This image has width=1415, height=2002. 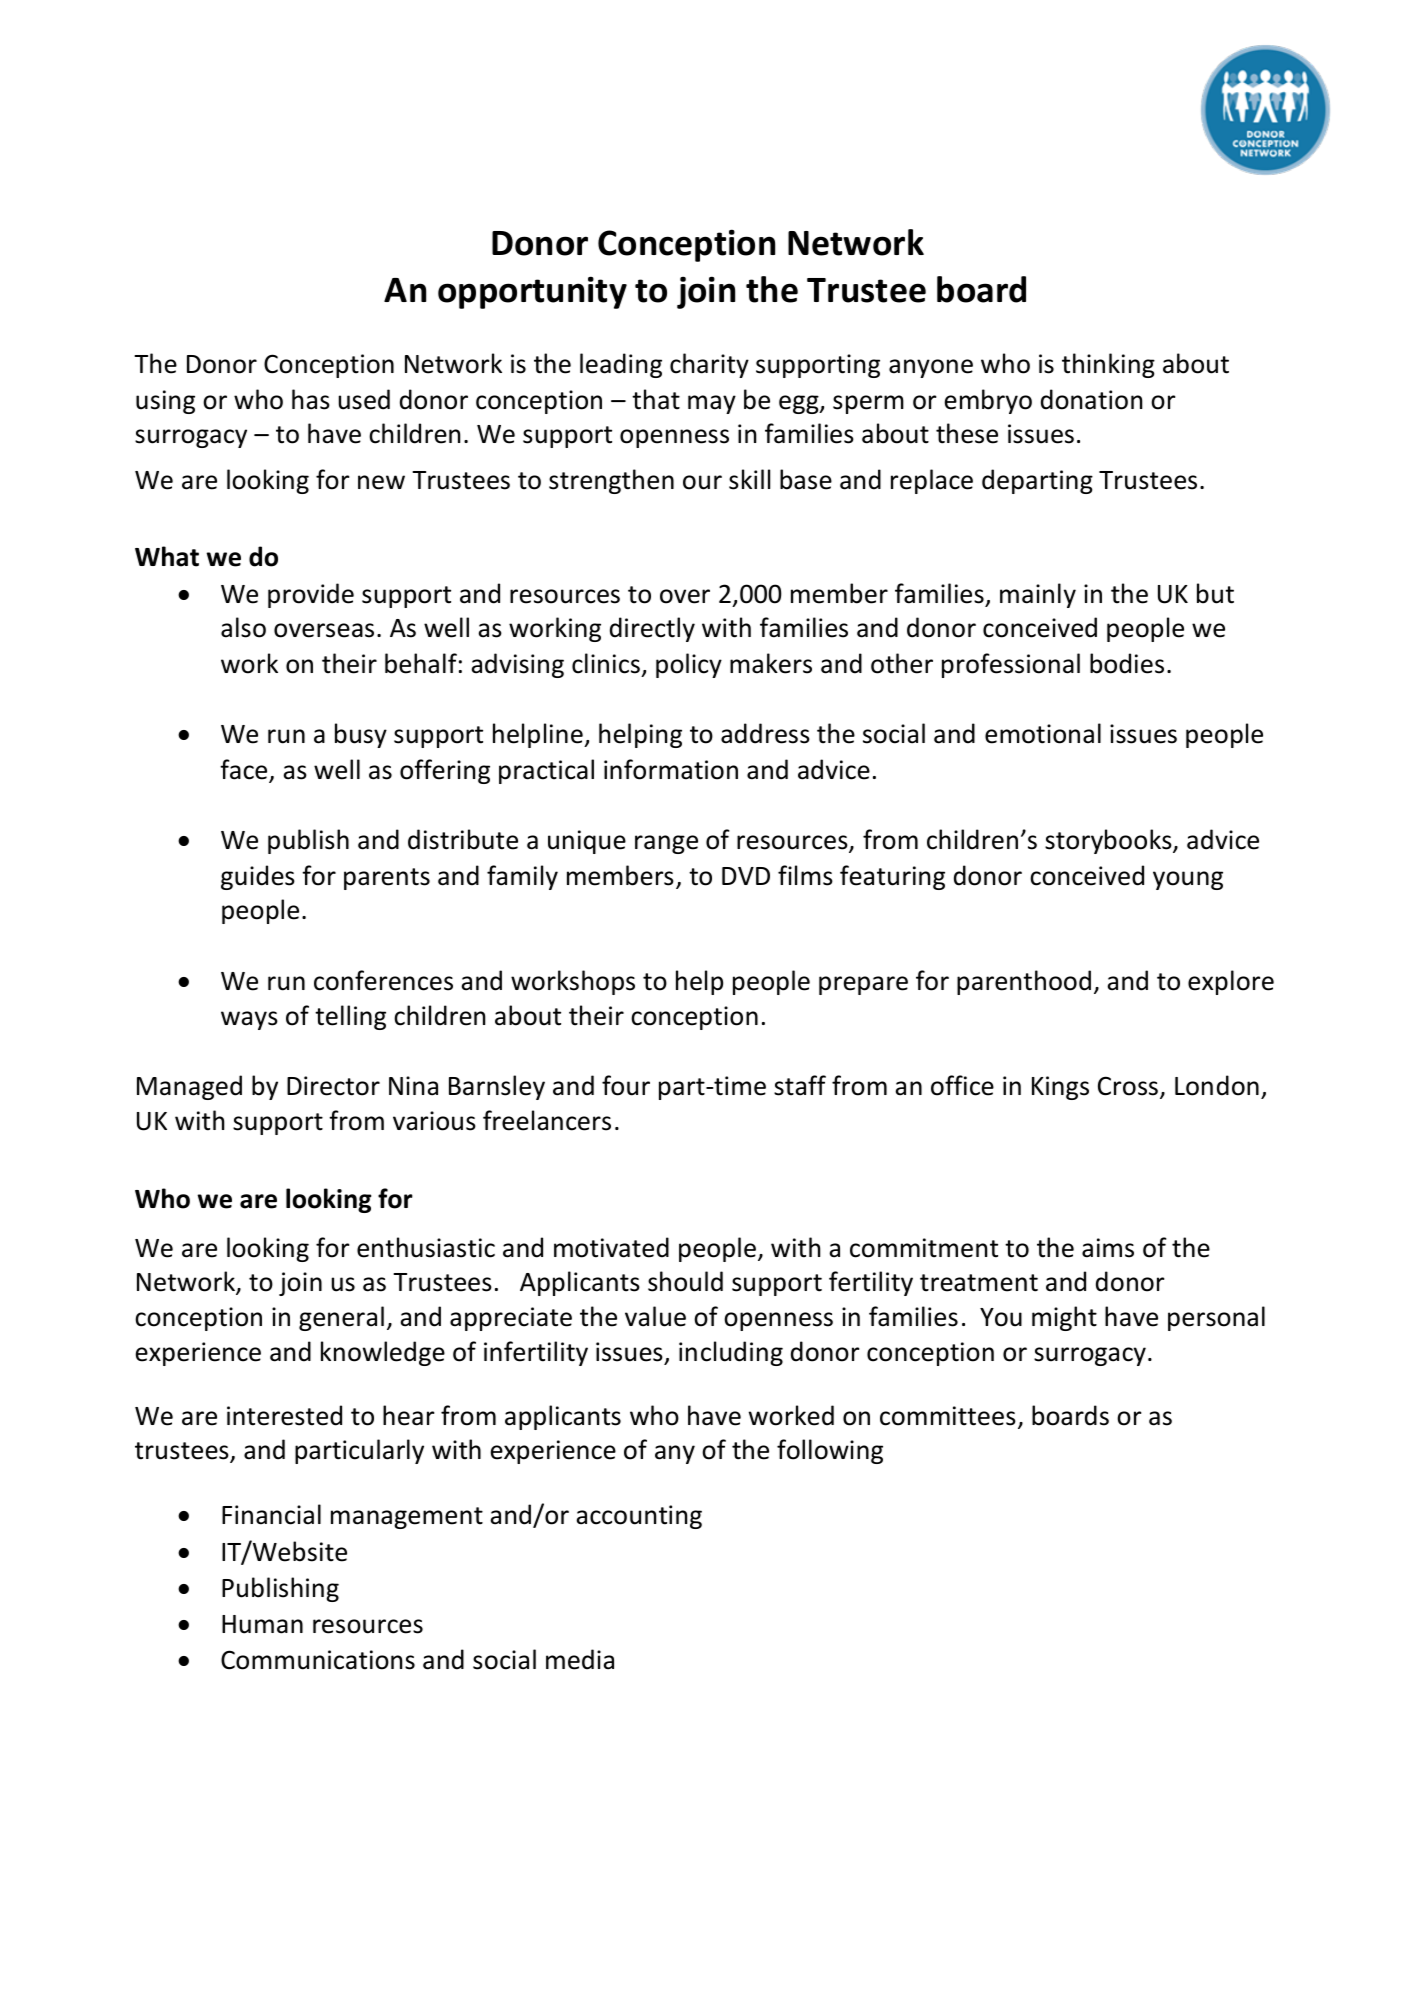 What do you see at coordinates (426, 1247) in the image?
I see `enthusiastic` at bounding box center [426, 1247].
